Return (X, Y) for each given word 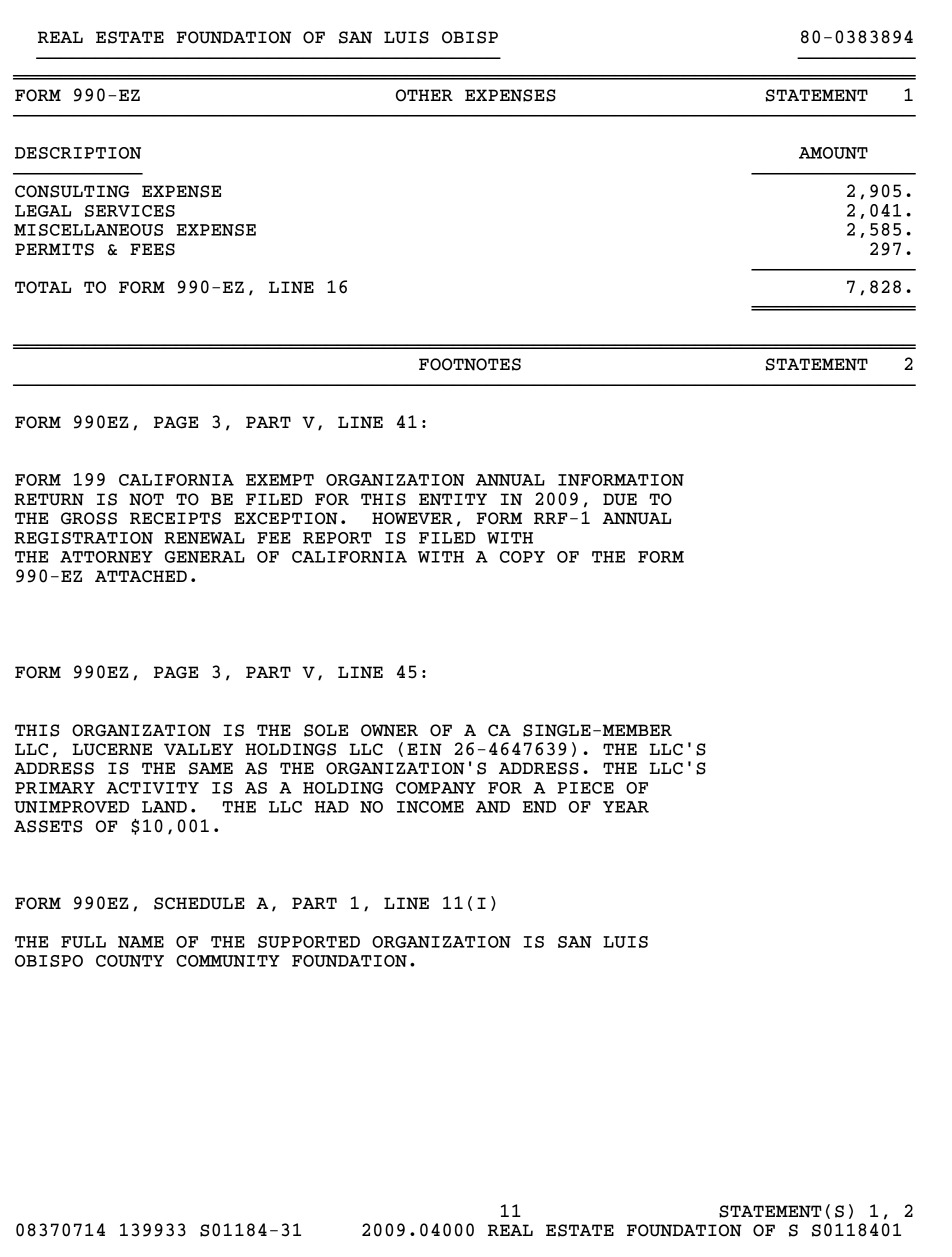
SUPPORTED (309, 942)
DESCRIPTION (78, 153)
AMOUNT (833, 153)
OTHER (424, 95)
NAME (141, 942)
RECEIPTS (175, 518)
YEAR (626, 807)
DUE (620, 499)
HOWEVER (412, 518)
